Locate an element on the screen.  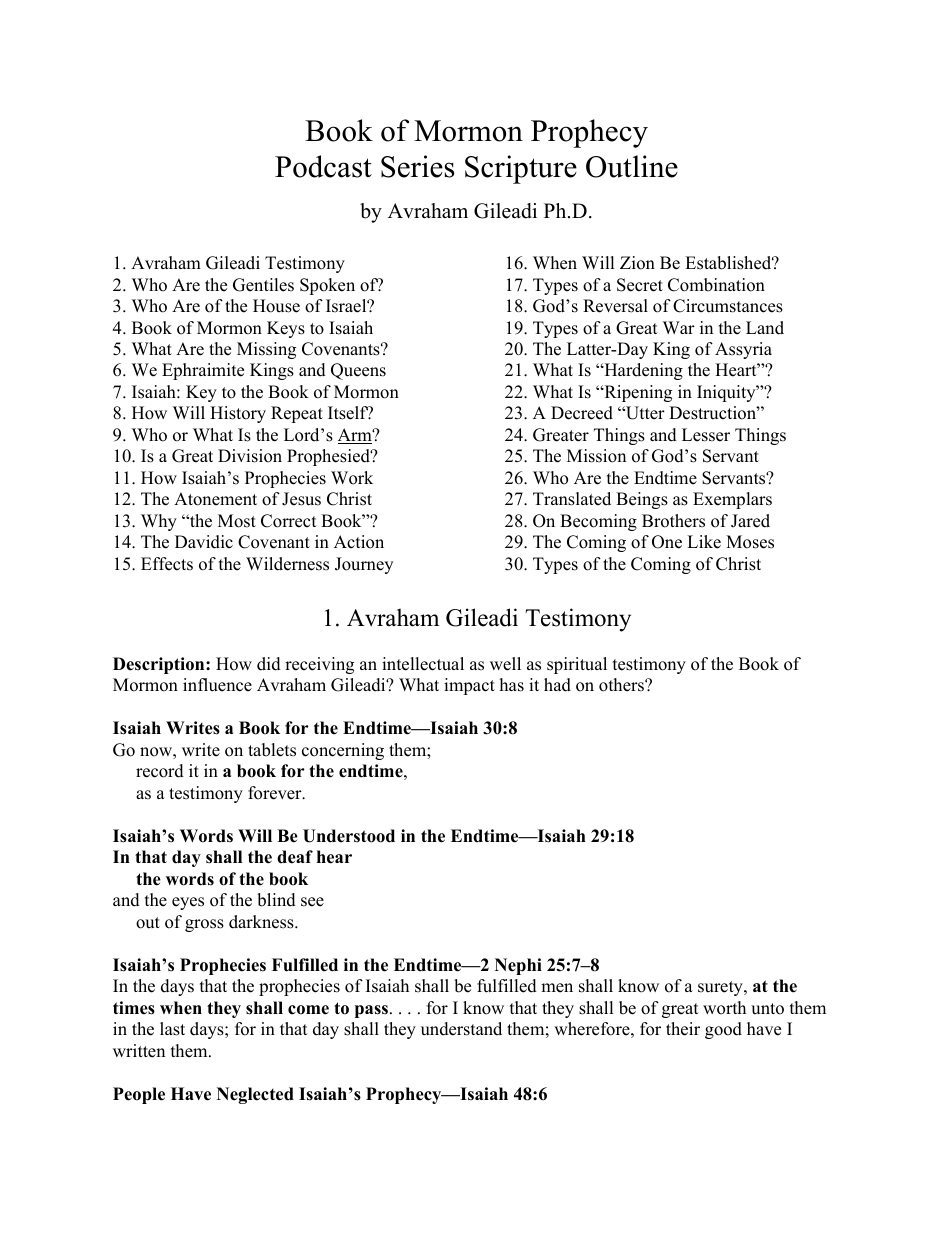
Series is located at coordinates (417, 166).
